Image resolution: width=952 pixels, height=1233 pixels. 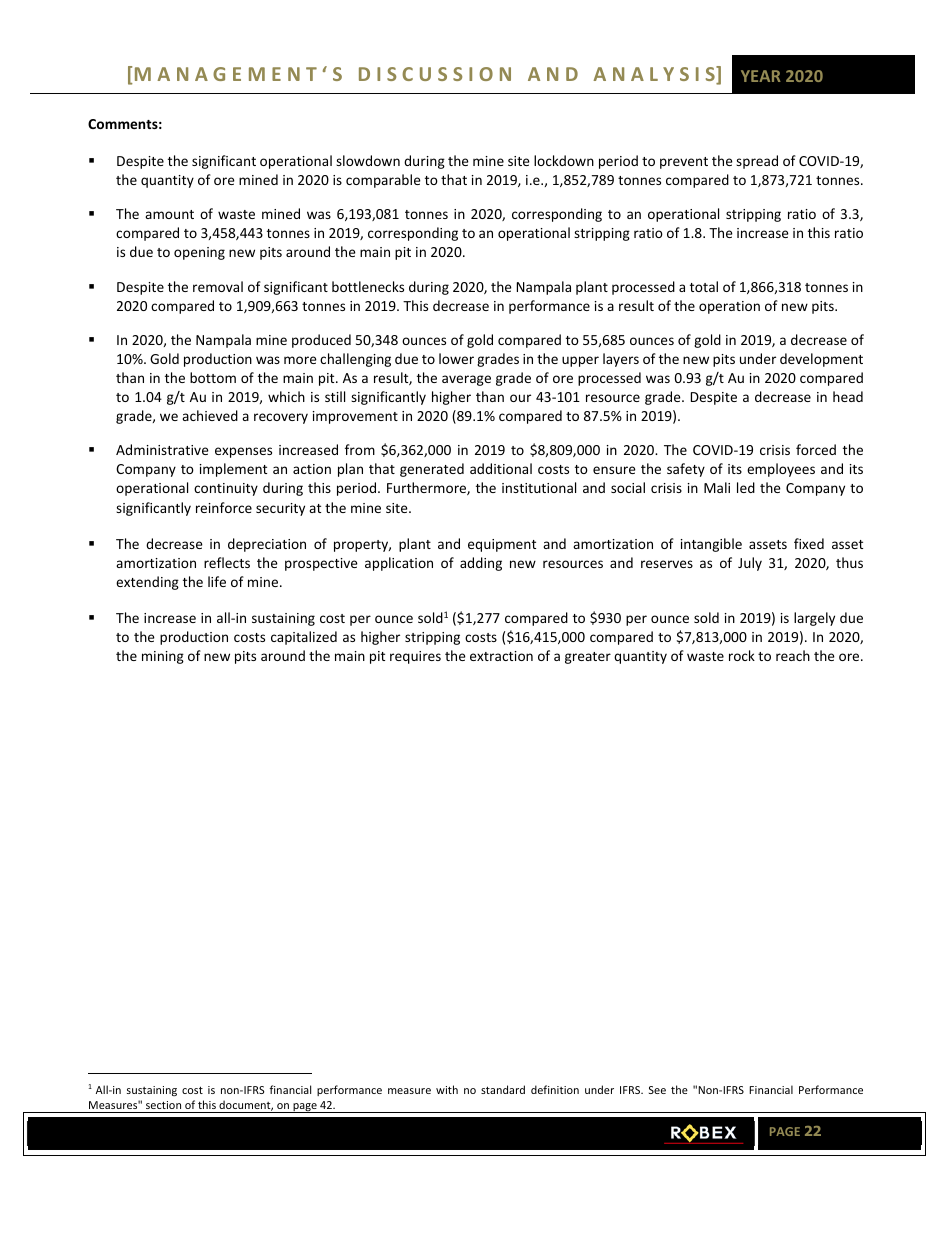 What do you see at coordinates (415, 657) in the screenshot?
I see `requires` at bounding box center [415, 657].
